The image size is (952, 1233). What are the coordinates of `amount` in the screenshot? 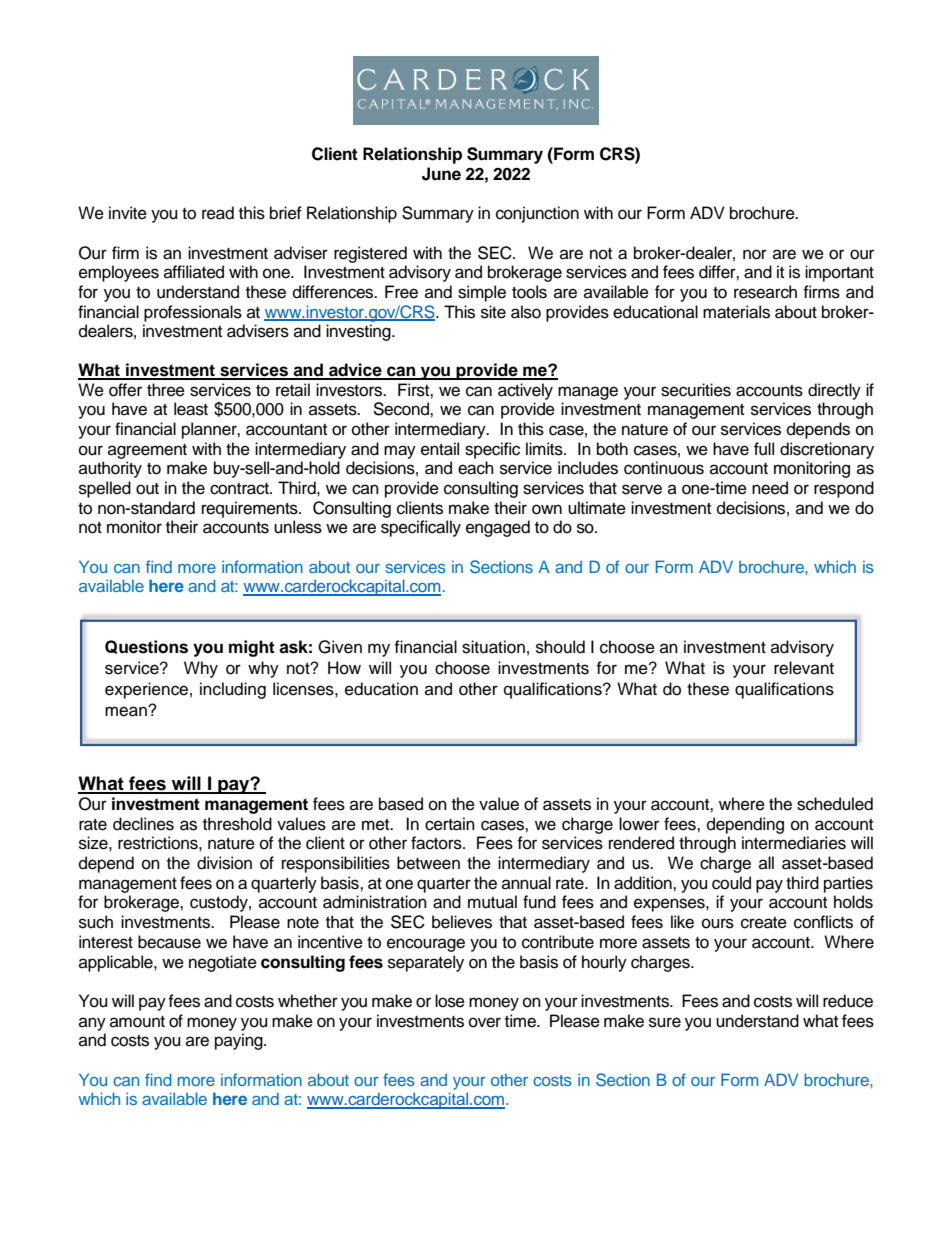 It's located at (137, 1022).
